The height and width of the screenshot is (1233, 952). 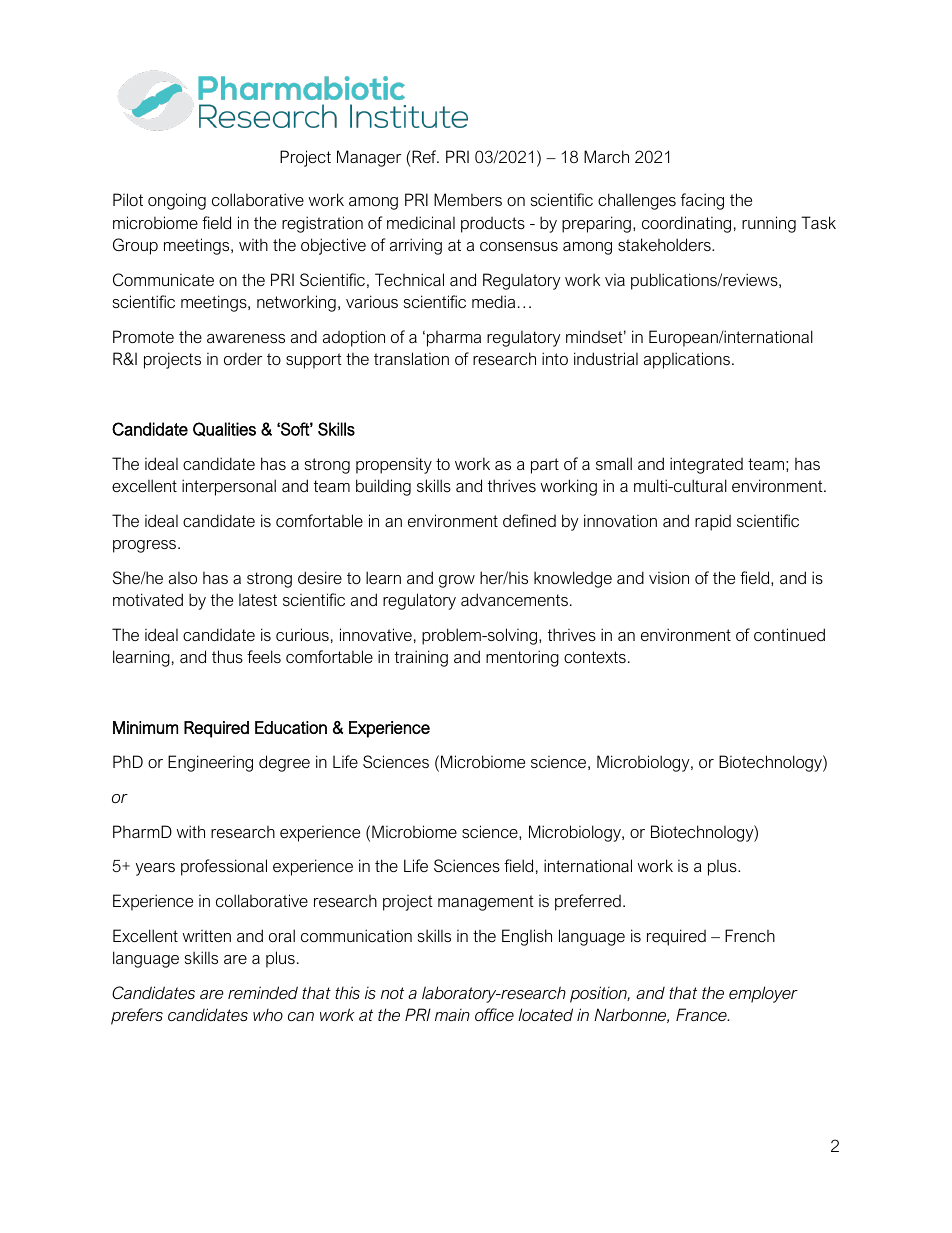 I want to click on Engineering, so click(x=210, y=763).
